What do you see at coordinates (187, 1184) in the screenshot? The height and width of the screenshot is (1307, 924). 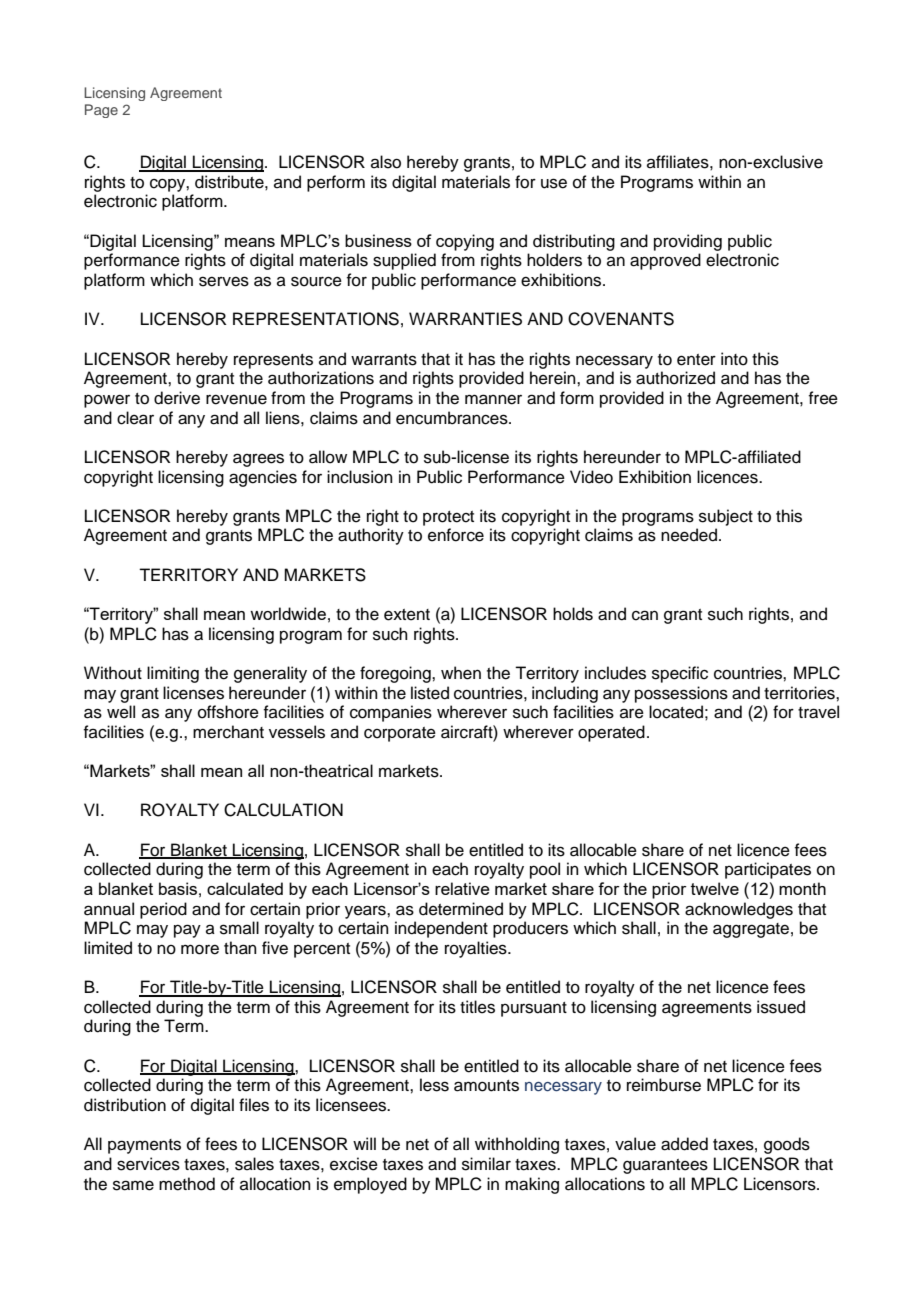 I see `method` at bounding box center [187, 1184].
